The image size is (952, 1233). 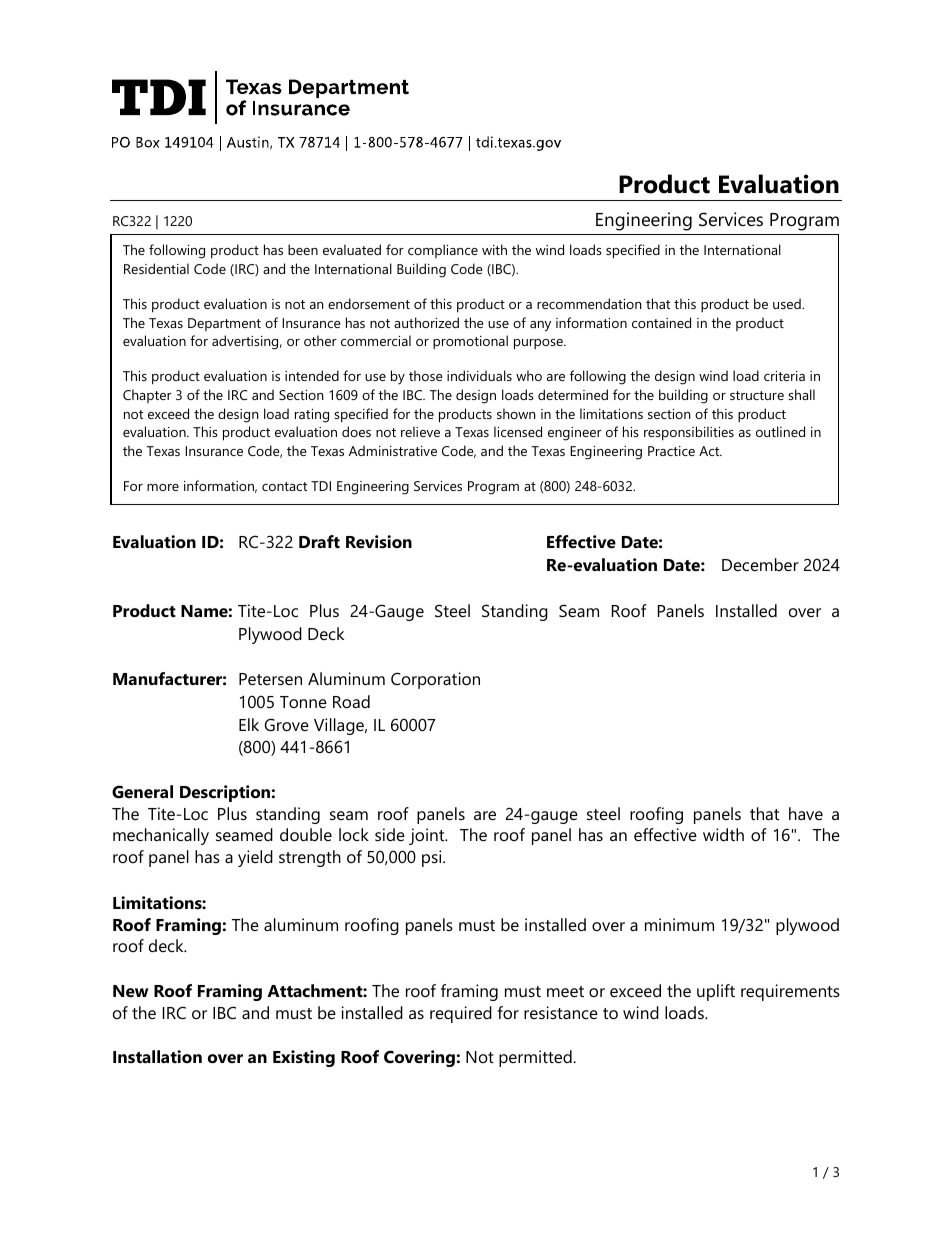 What do you see at coordinates (270, 679) in the screenshot?
I see `Petersen` at bounding box center [270, 679].
